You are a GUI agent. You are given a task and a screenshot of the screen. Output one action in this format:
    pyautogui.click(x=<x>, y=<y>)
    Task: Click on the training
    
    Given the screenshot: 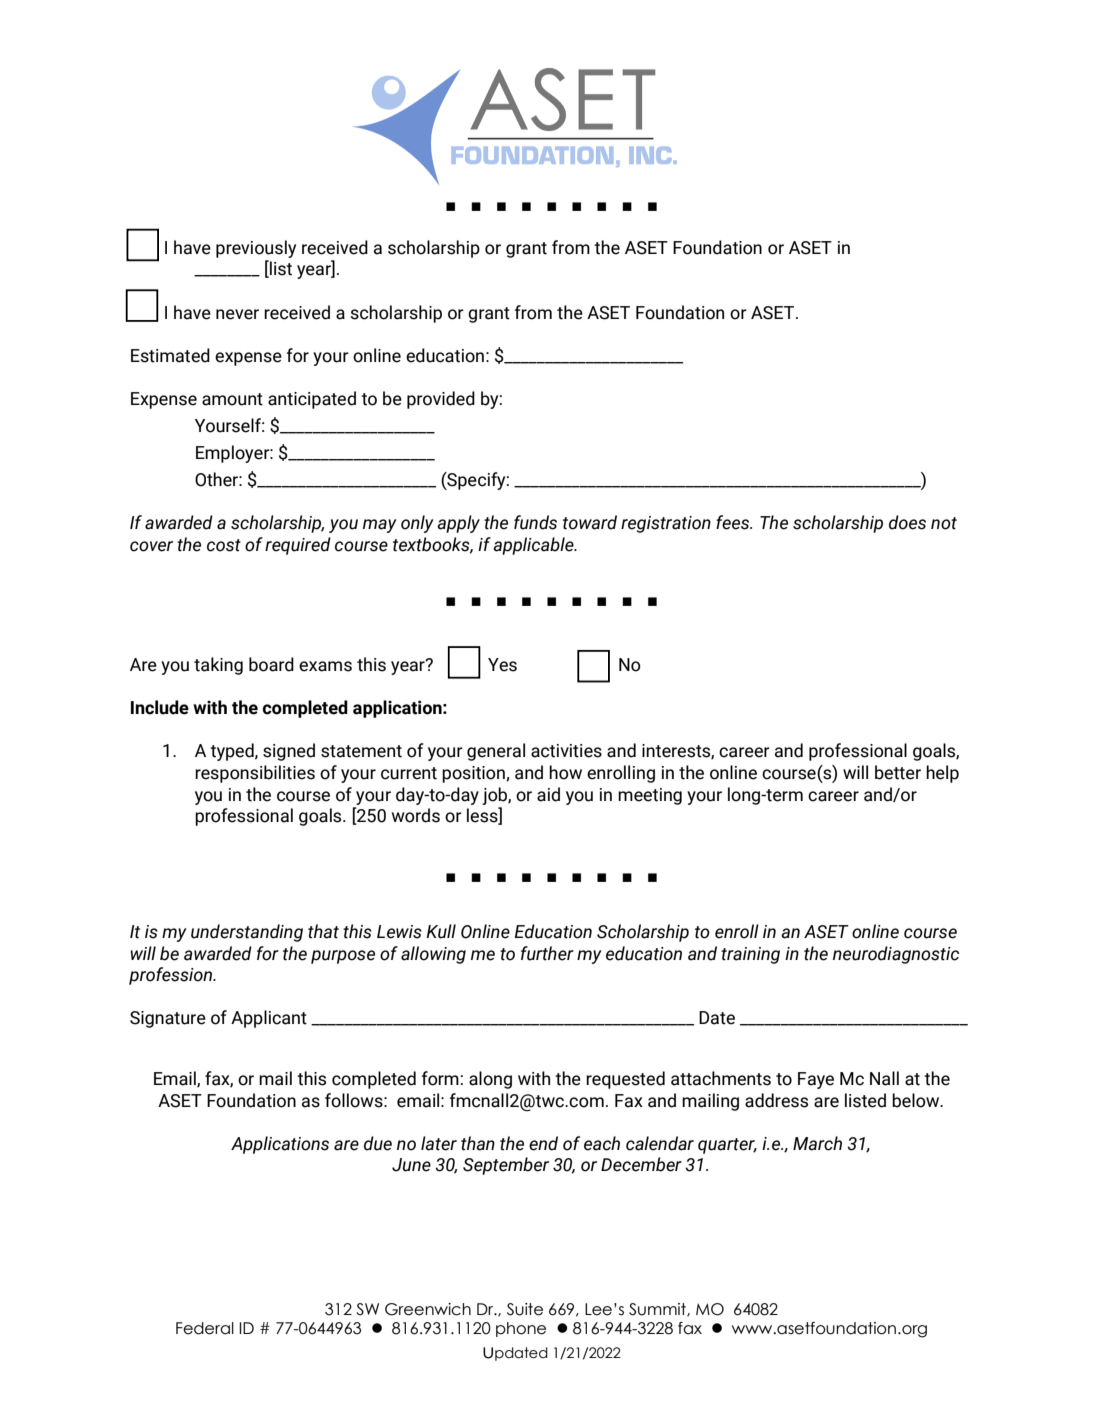 What is the action you would take?
    pyautogui.click(x=750, y=955)
